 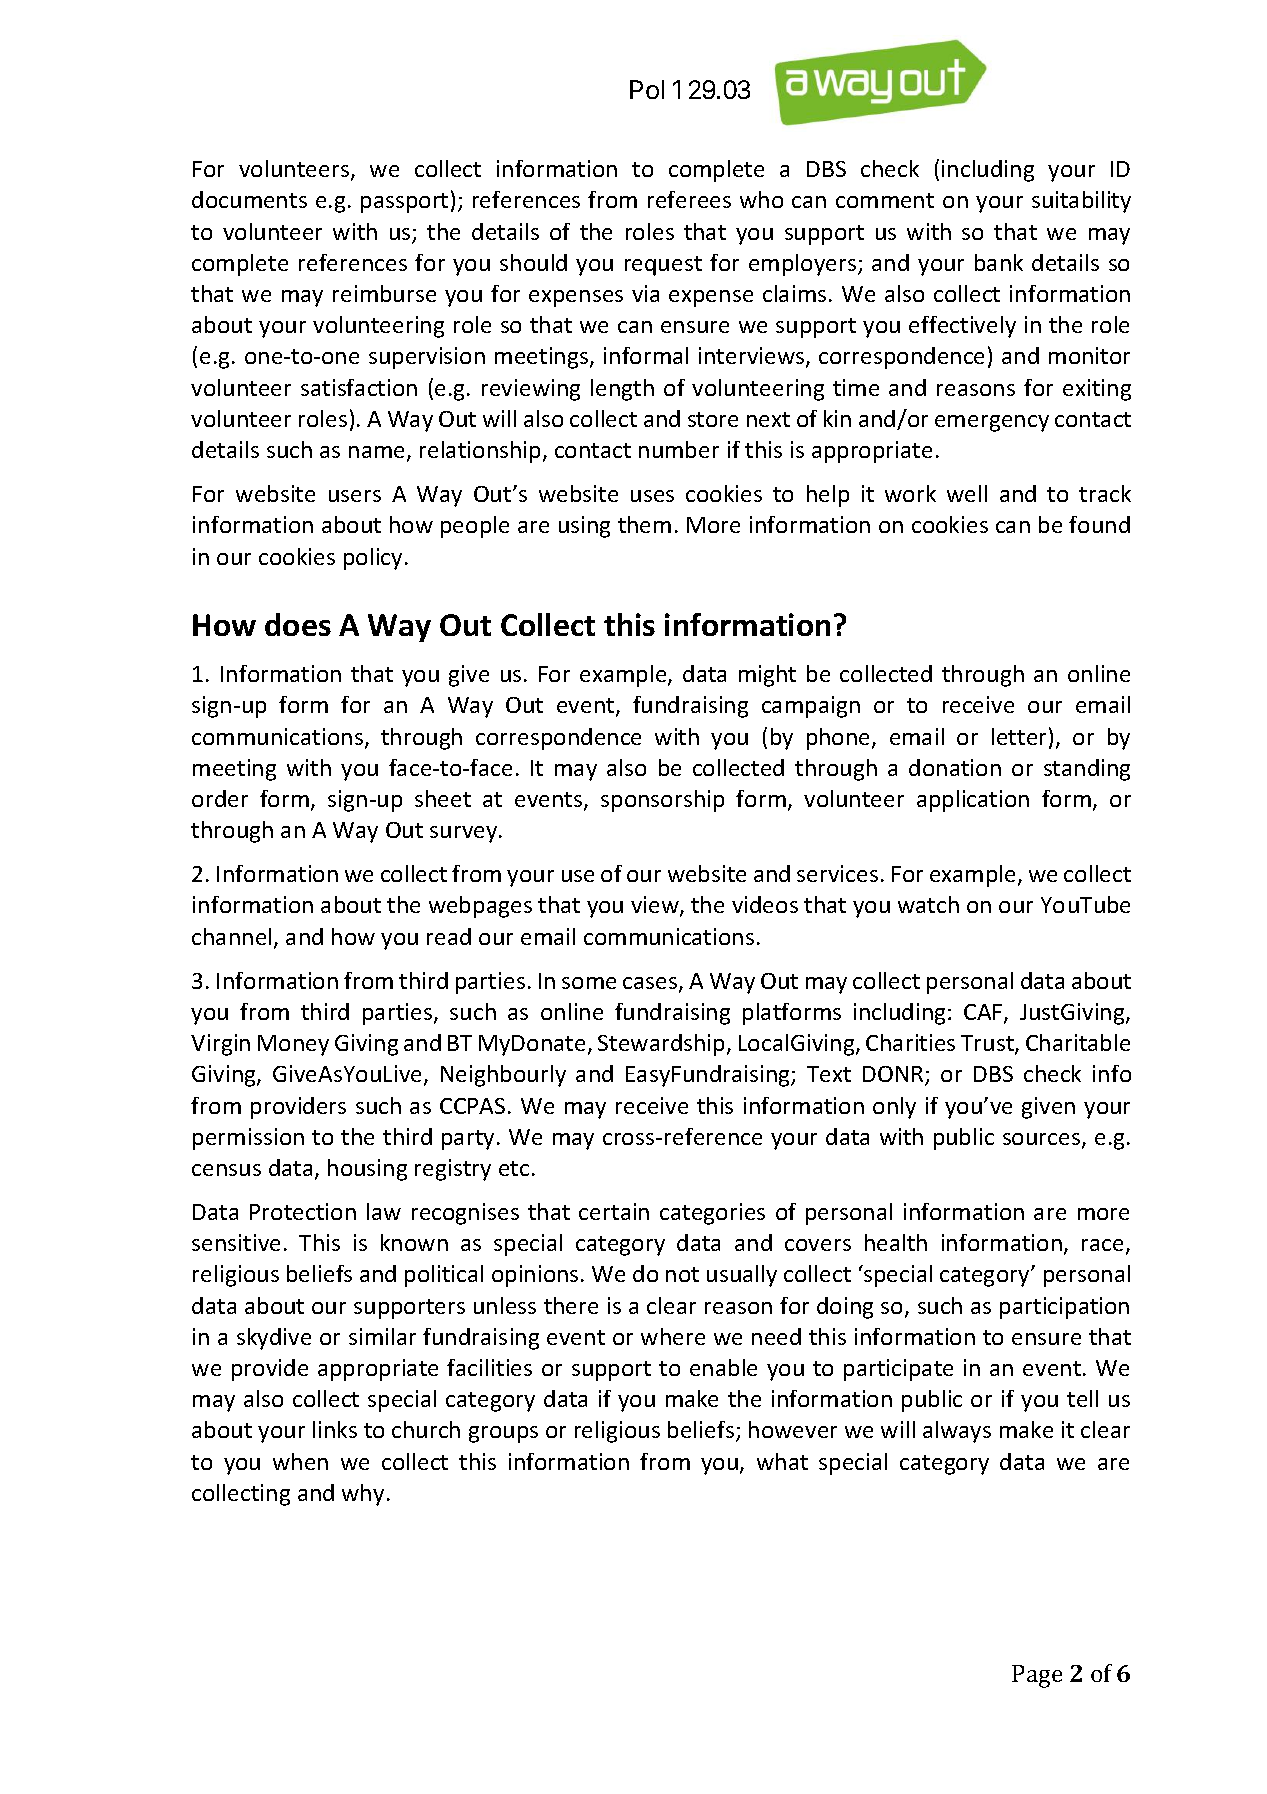 What do you see at coordinates (967, 493) in the image?
I see `well` at bounding box center [967, 493].
